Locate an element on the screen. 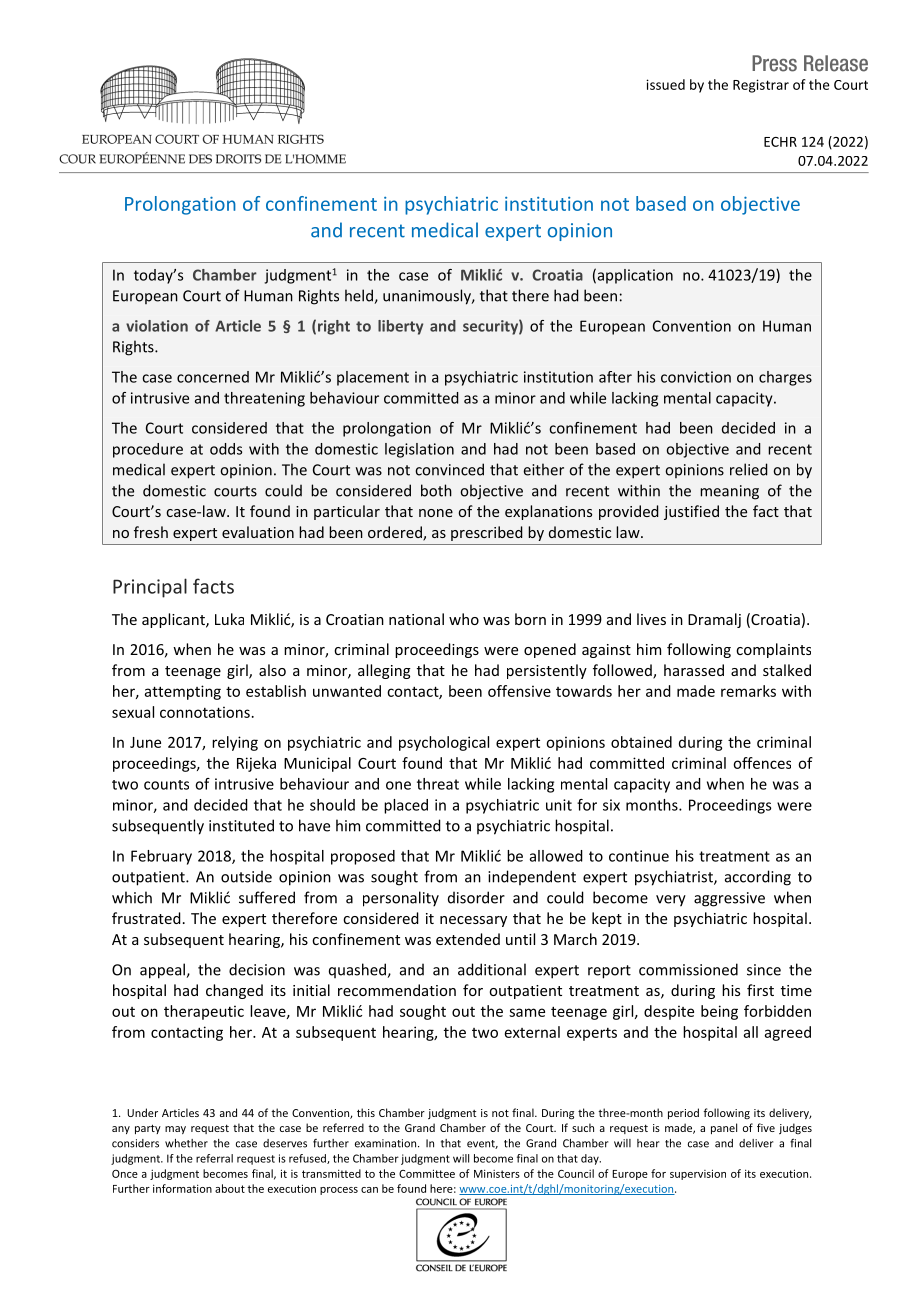 The width and height of the screenshot is (924, 1308). odds is located at coordinates (226, 449).
